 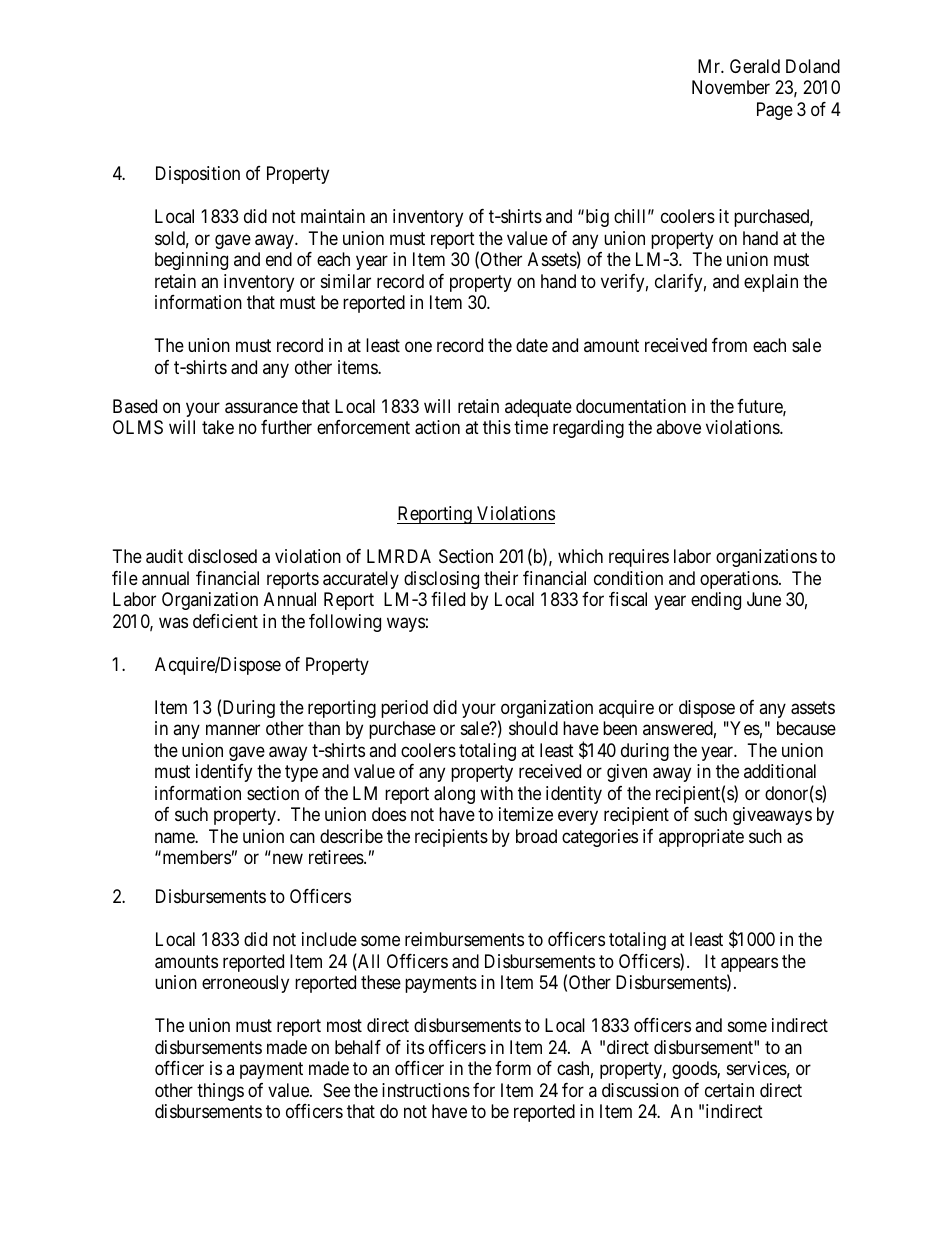 I want to click on disclosing, so click(x=441, y=580).
